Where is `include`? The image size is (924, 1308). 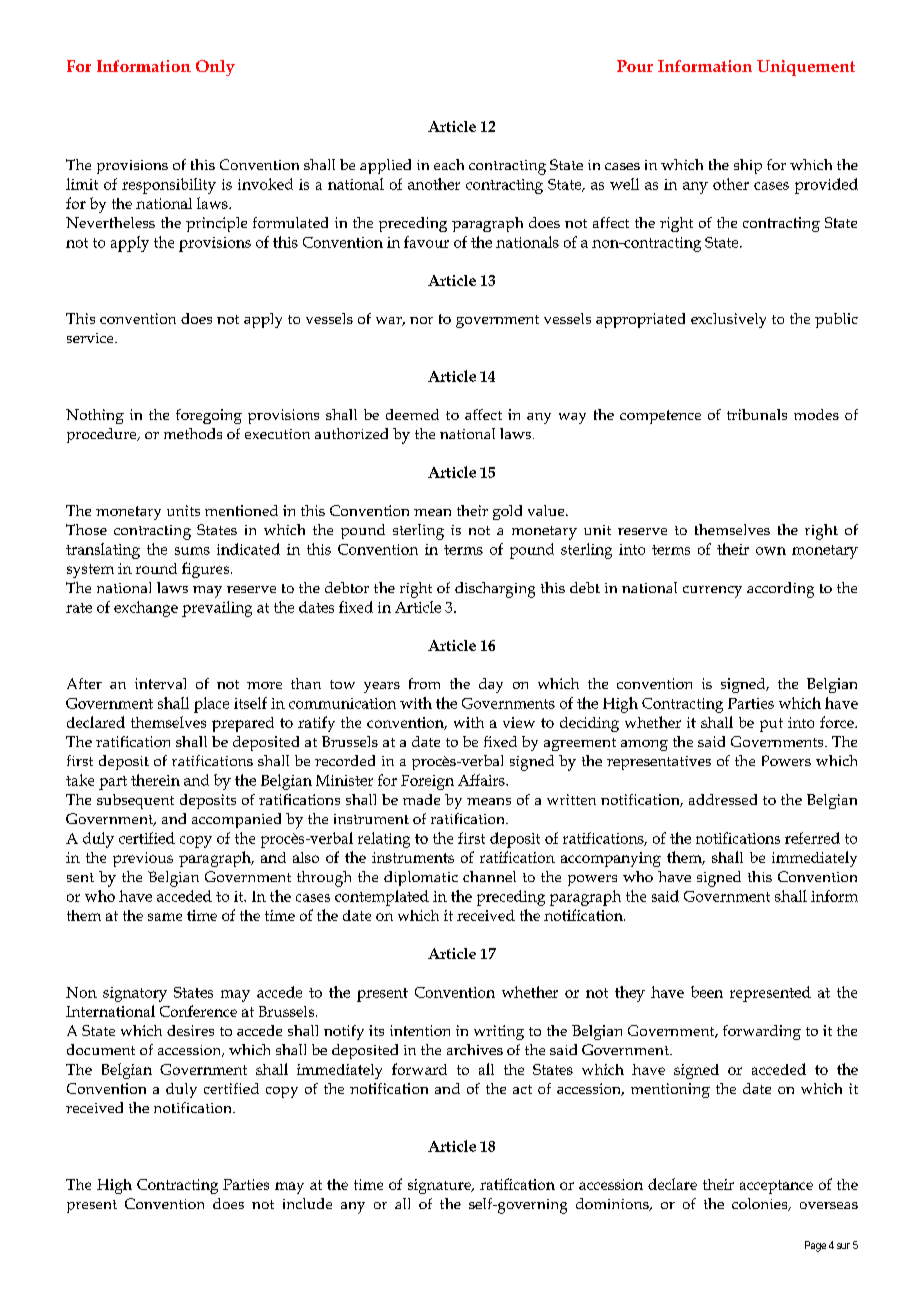 include is located at coordinates (307, 1203).
